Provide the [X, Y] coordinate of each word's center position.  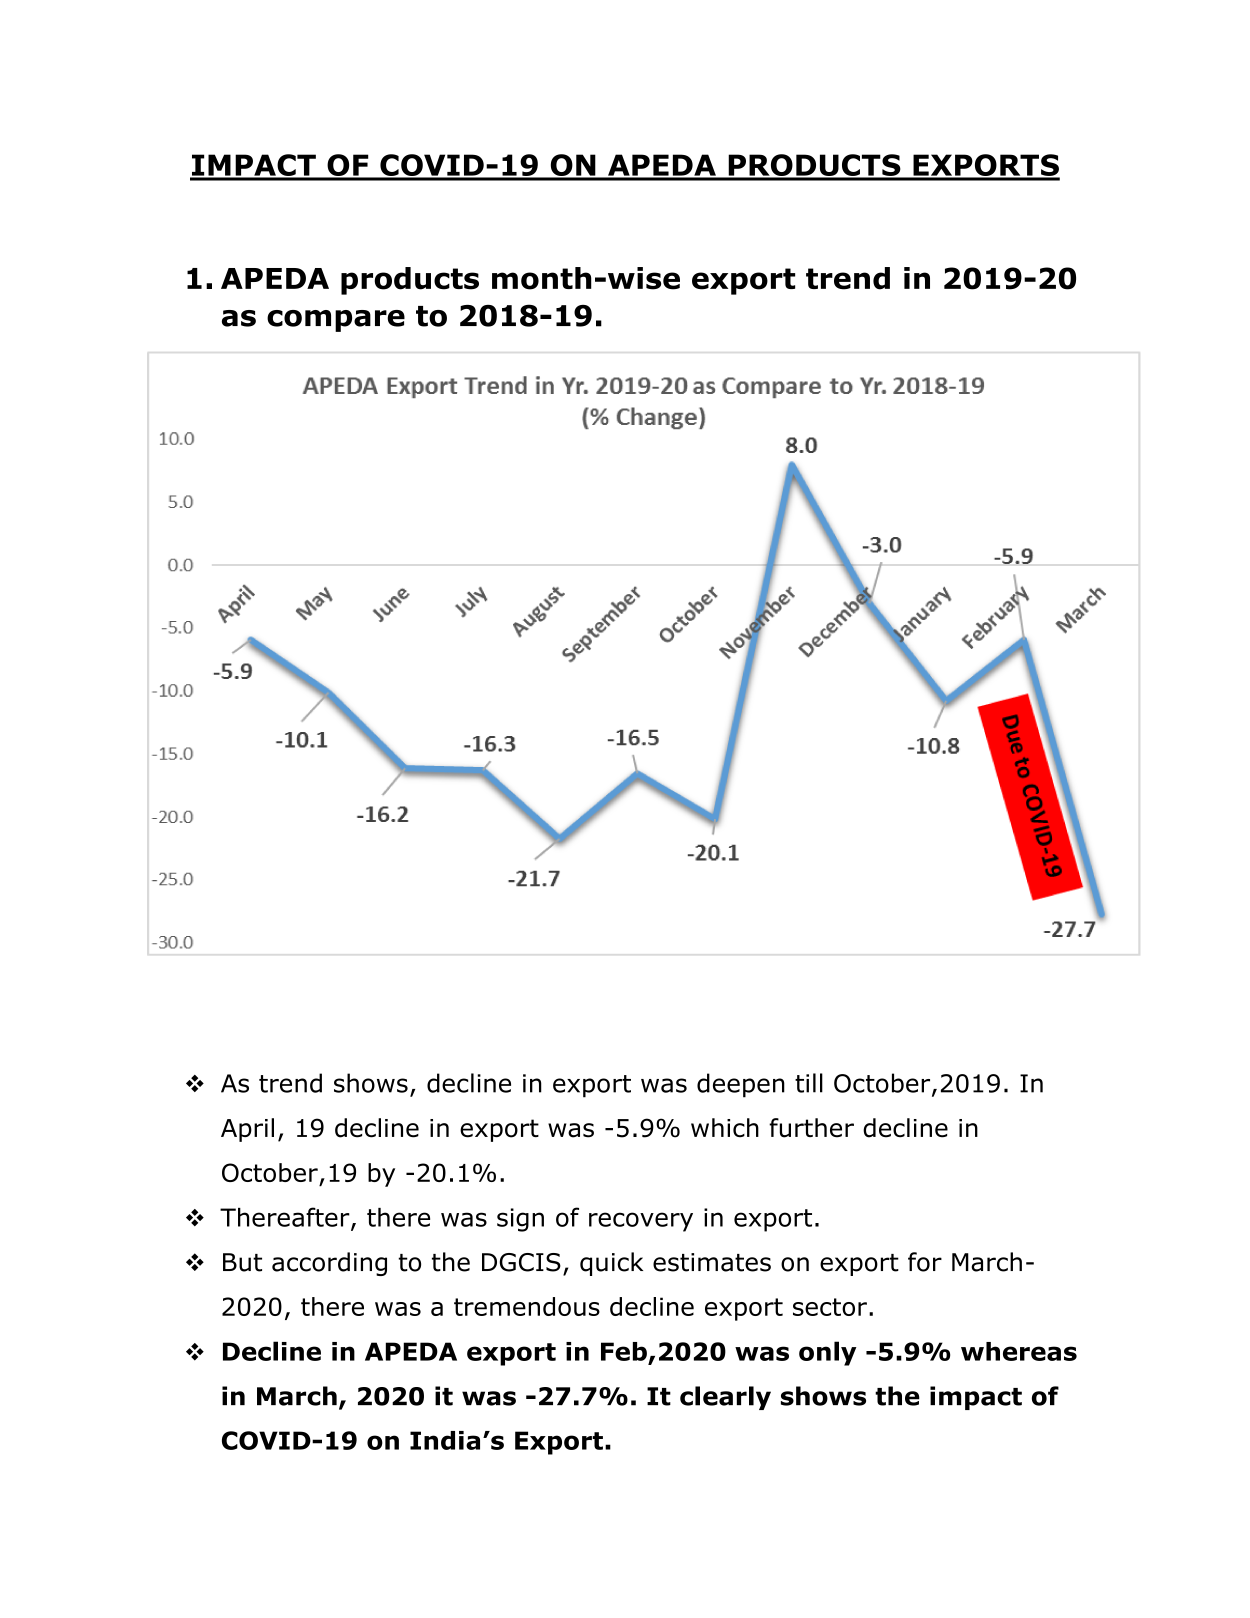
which [725, 1128]
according [329, 1264]
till [809, 1083]
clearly [725, 1398]
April [247, 1130]
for [925, 1262]
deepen [741, 1085]
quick [611, 1264]
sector [830, 1307]
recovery [641, 1222]
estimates [712, 1262]
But [242, 1262]
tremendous [527, 1306]
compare [336, 321]
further [811, 1128]
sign [520, 1220]
